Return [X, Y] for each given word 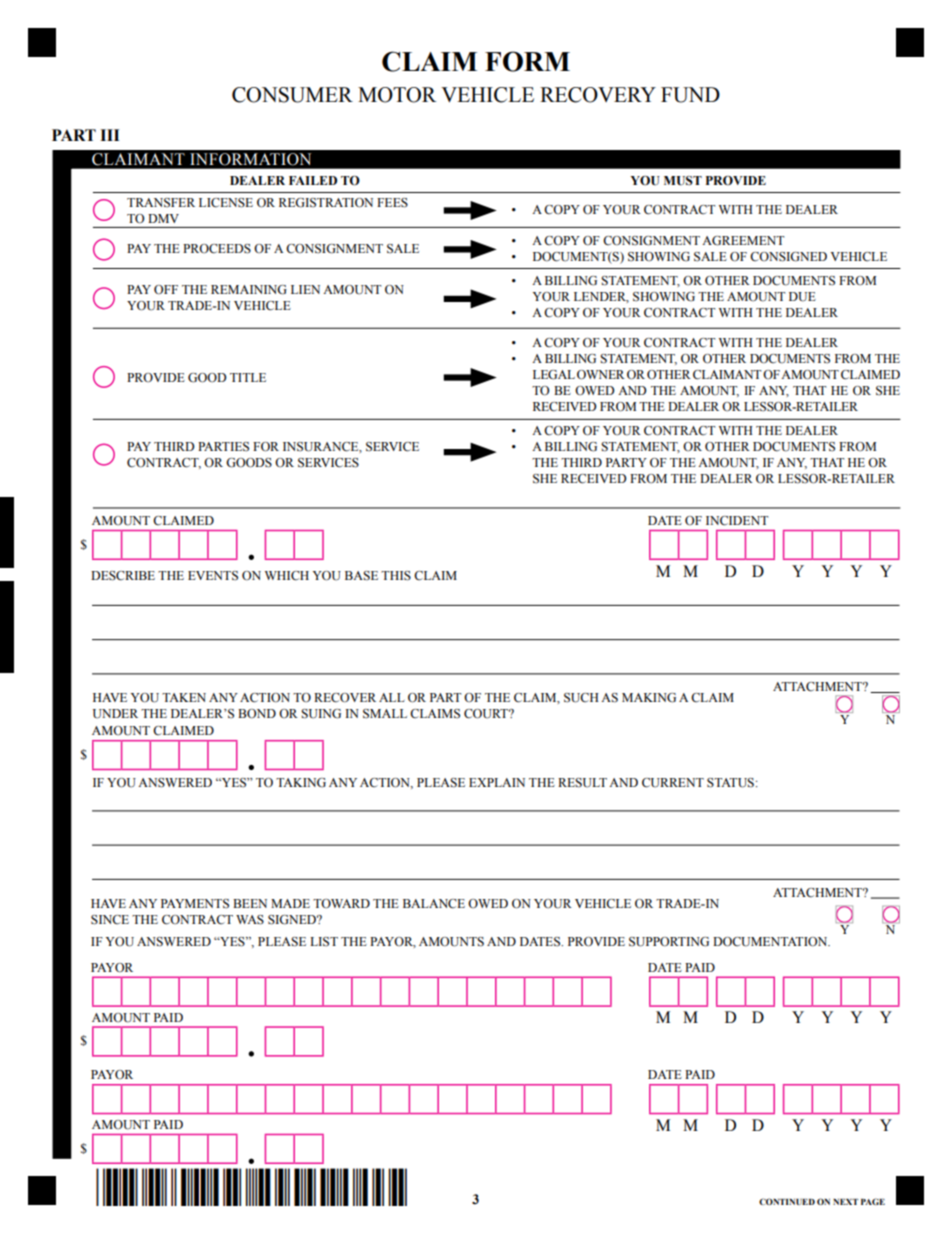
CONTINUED [787, 1201]
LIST [324, 942]
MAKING [649, 698]
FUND [690, 95]
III [110, 135]
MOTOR [397, 95]
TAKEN [184, 697]
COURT [487, 714]
